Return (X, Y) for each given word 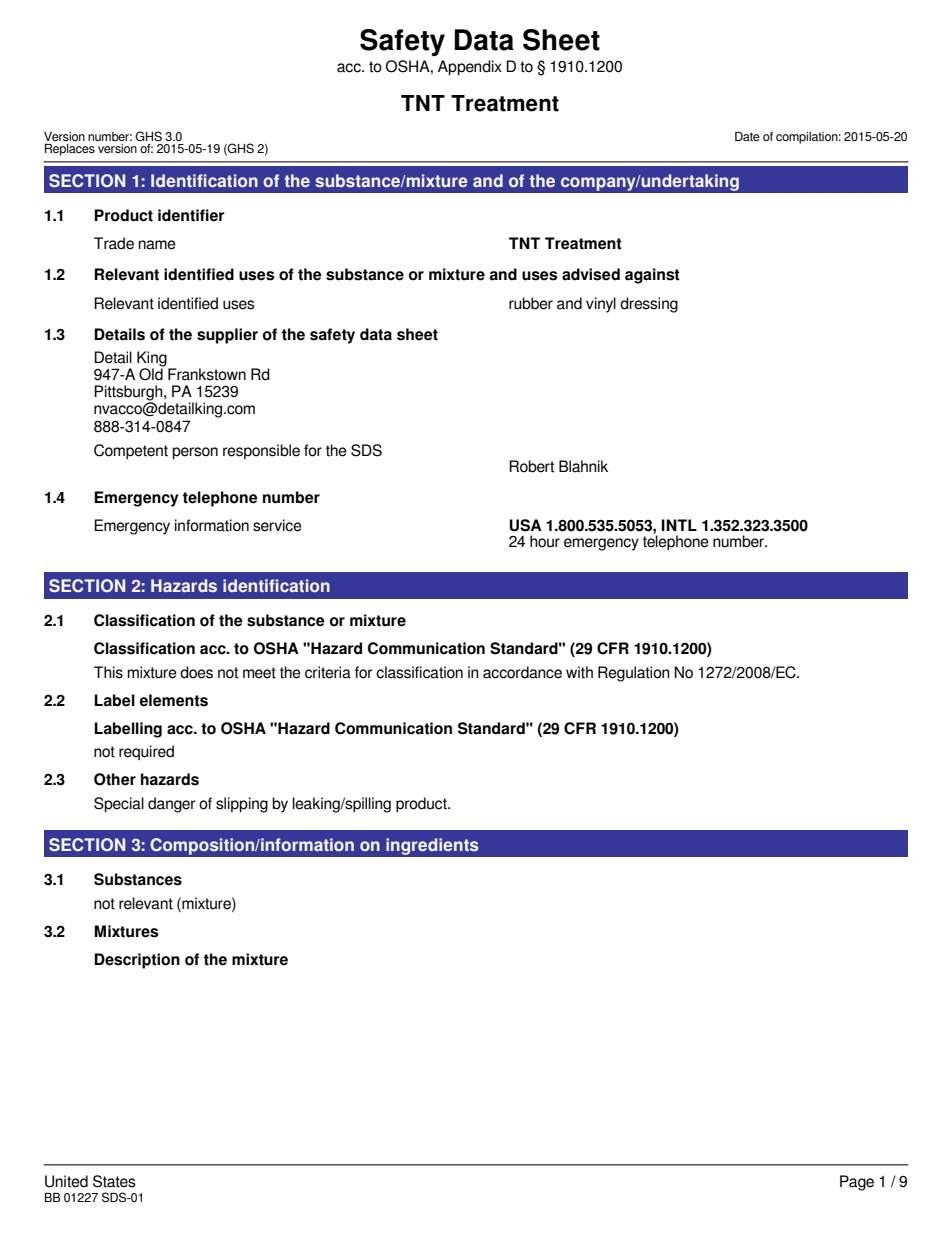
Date (747, 136)
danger (172, 805)
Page (857, 1183)
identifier (191, 215)
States (114, 1181)
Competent (131, 451)
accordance (522, 672)
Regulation (634, 674)
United (66, 1181)
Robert (531, 466)
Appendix (470, 67)
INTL (679, 525)
